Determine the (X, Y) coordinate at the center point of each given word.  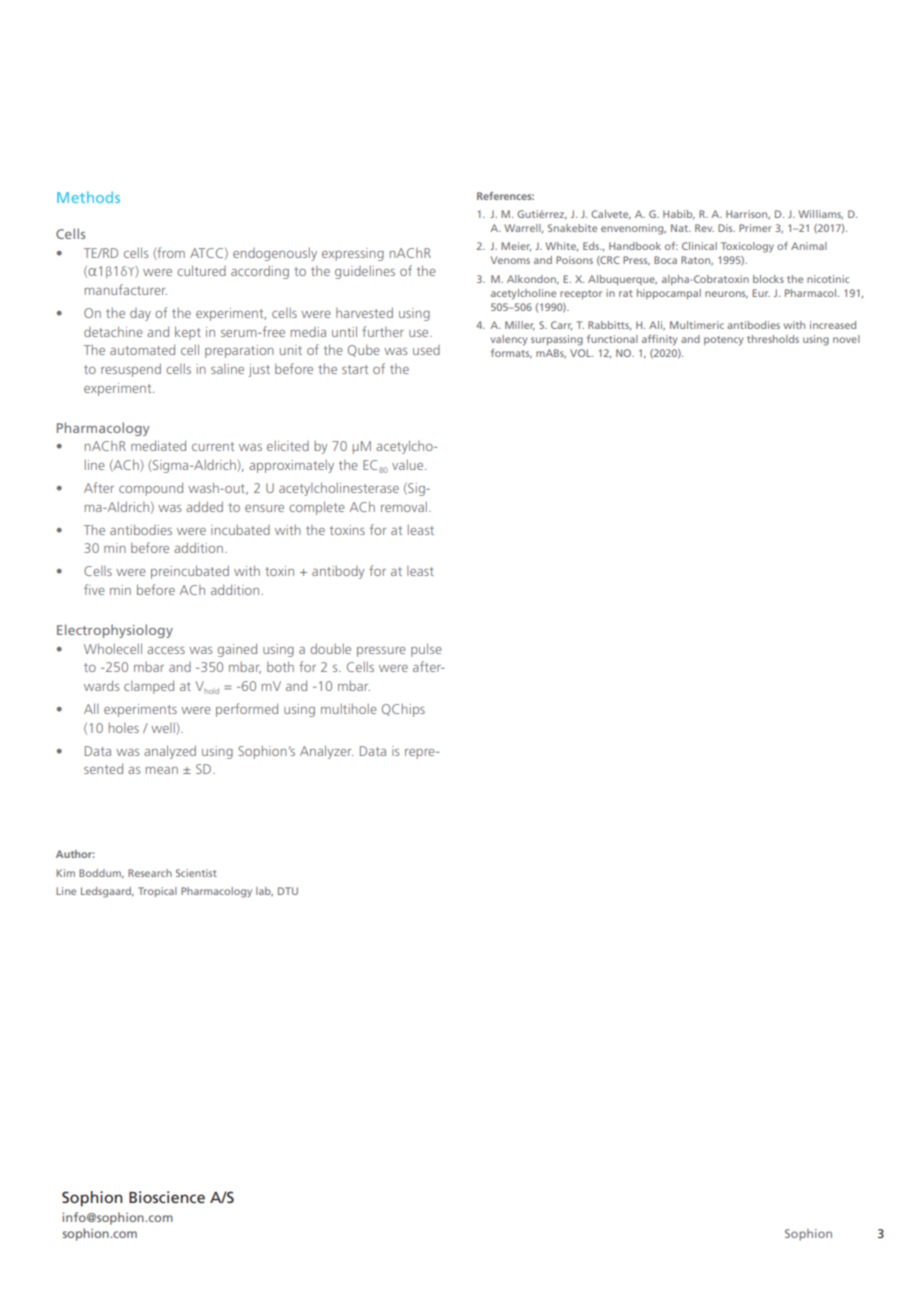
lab (264, 892)
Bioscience (167, 1197)
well (164, 729)
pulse (426, 650)
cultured (201, 270)
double (330, 648)
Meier (516, 246)
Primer (755, 228)
